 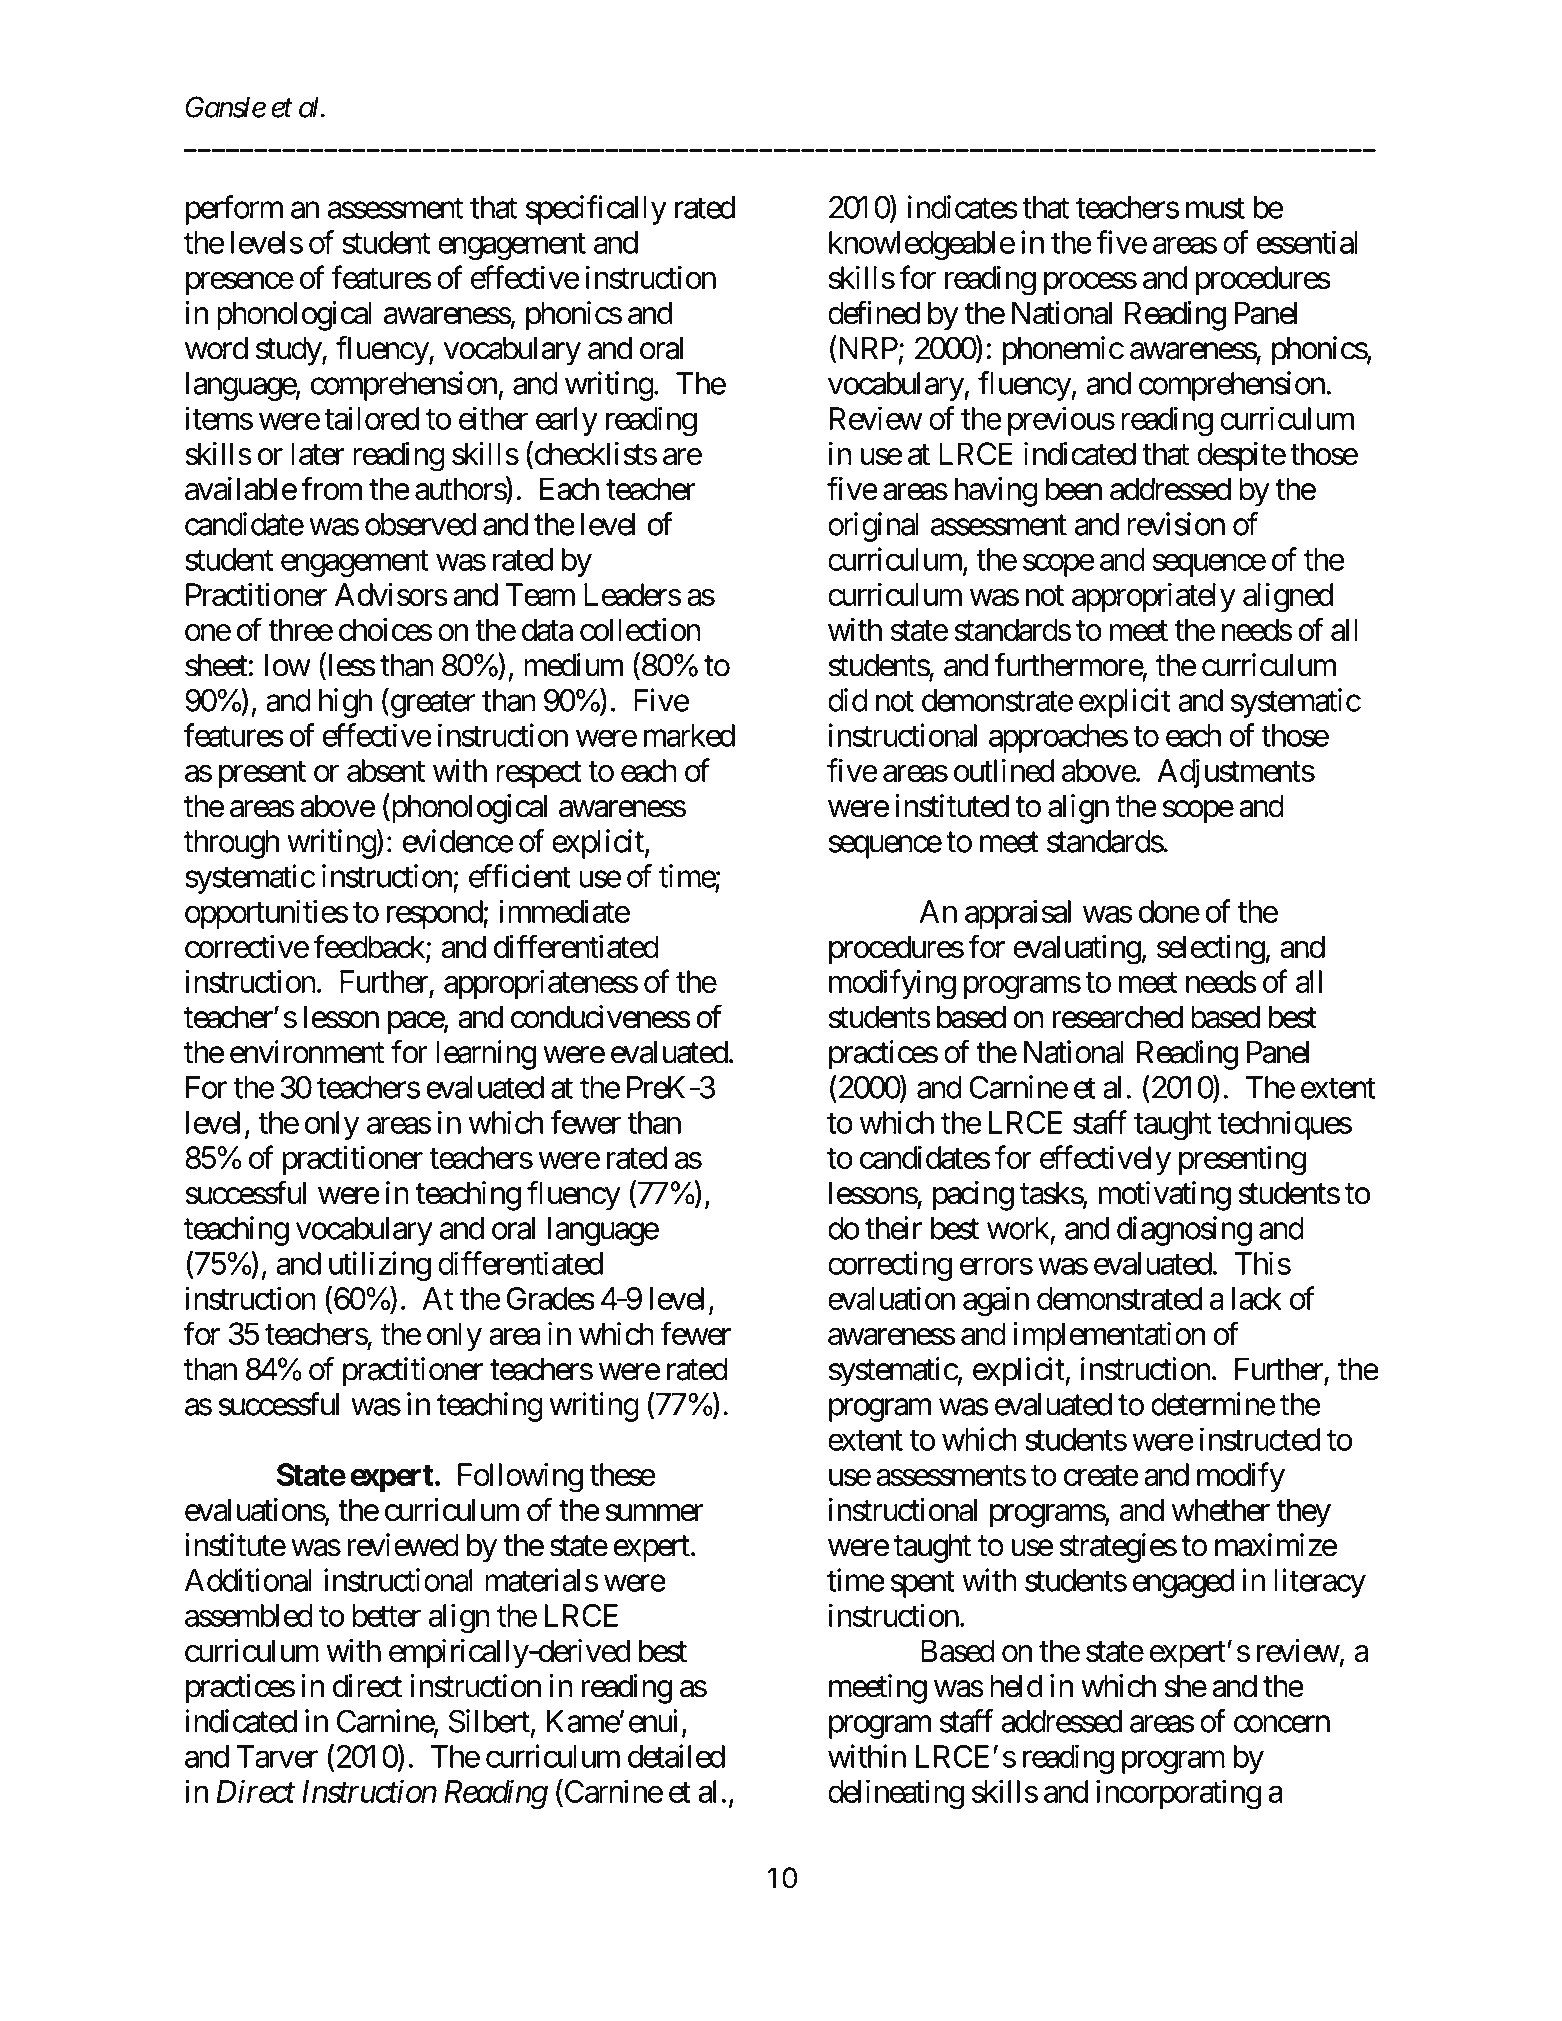 I want to click on must, so click(x=1215, y=208).
